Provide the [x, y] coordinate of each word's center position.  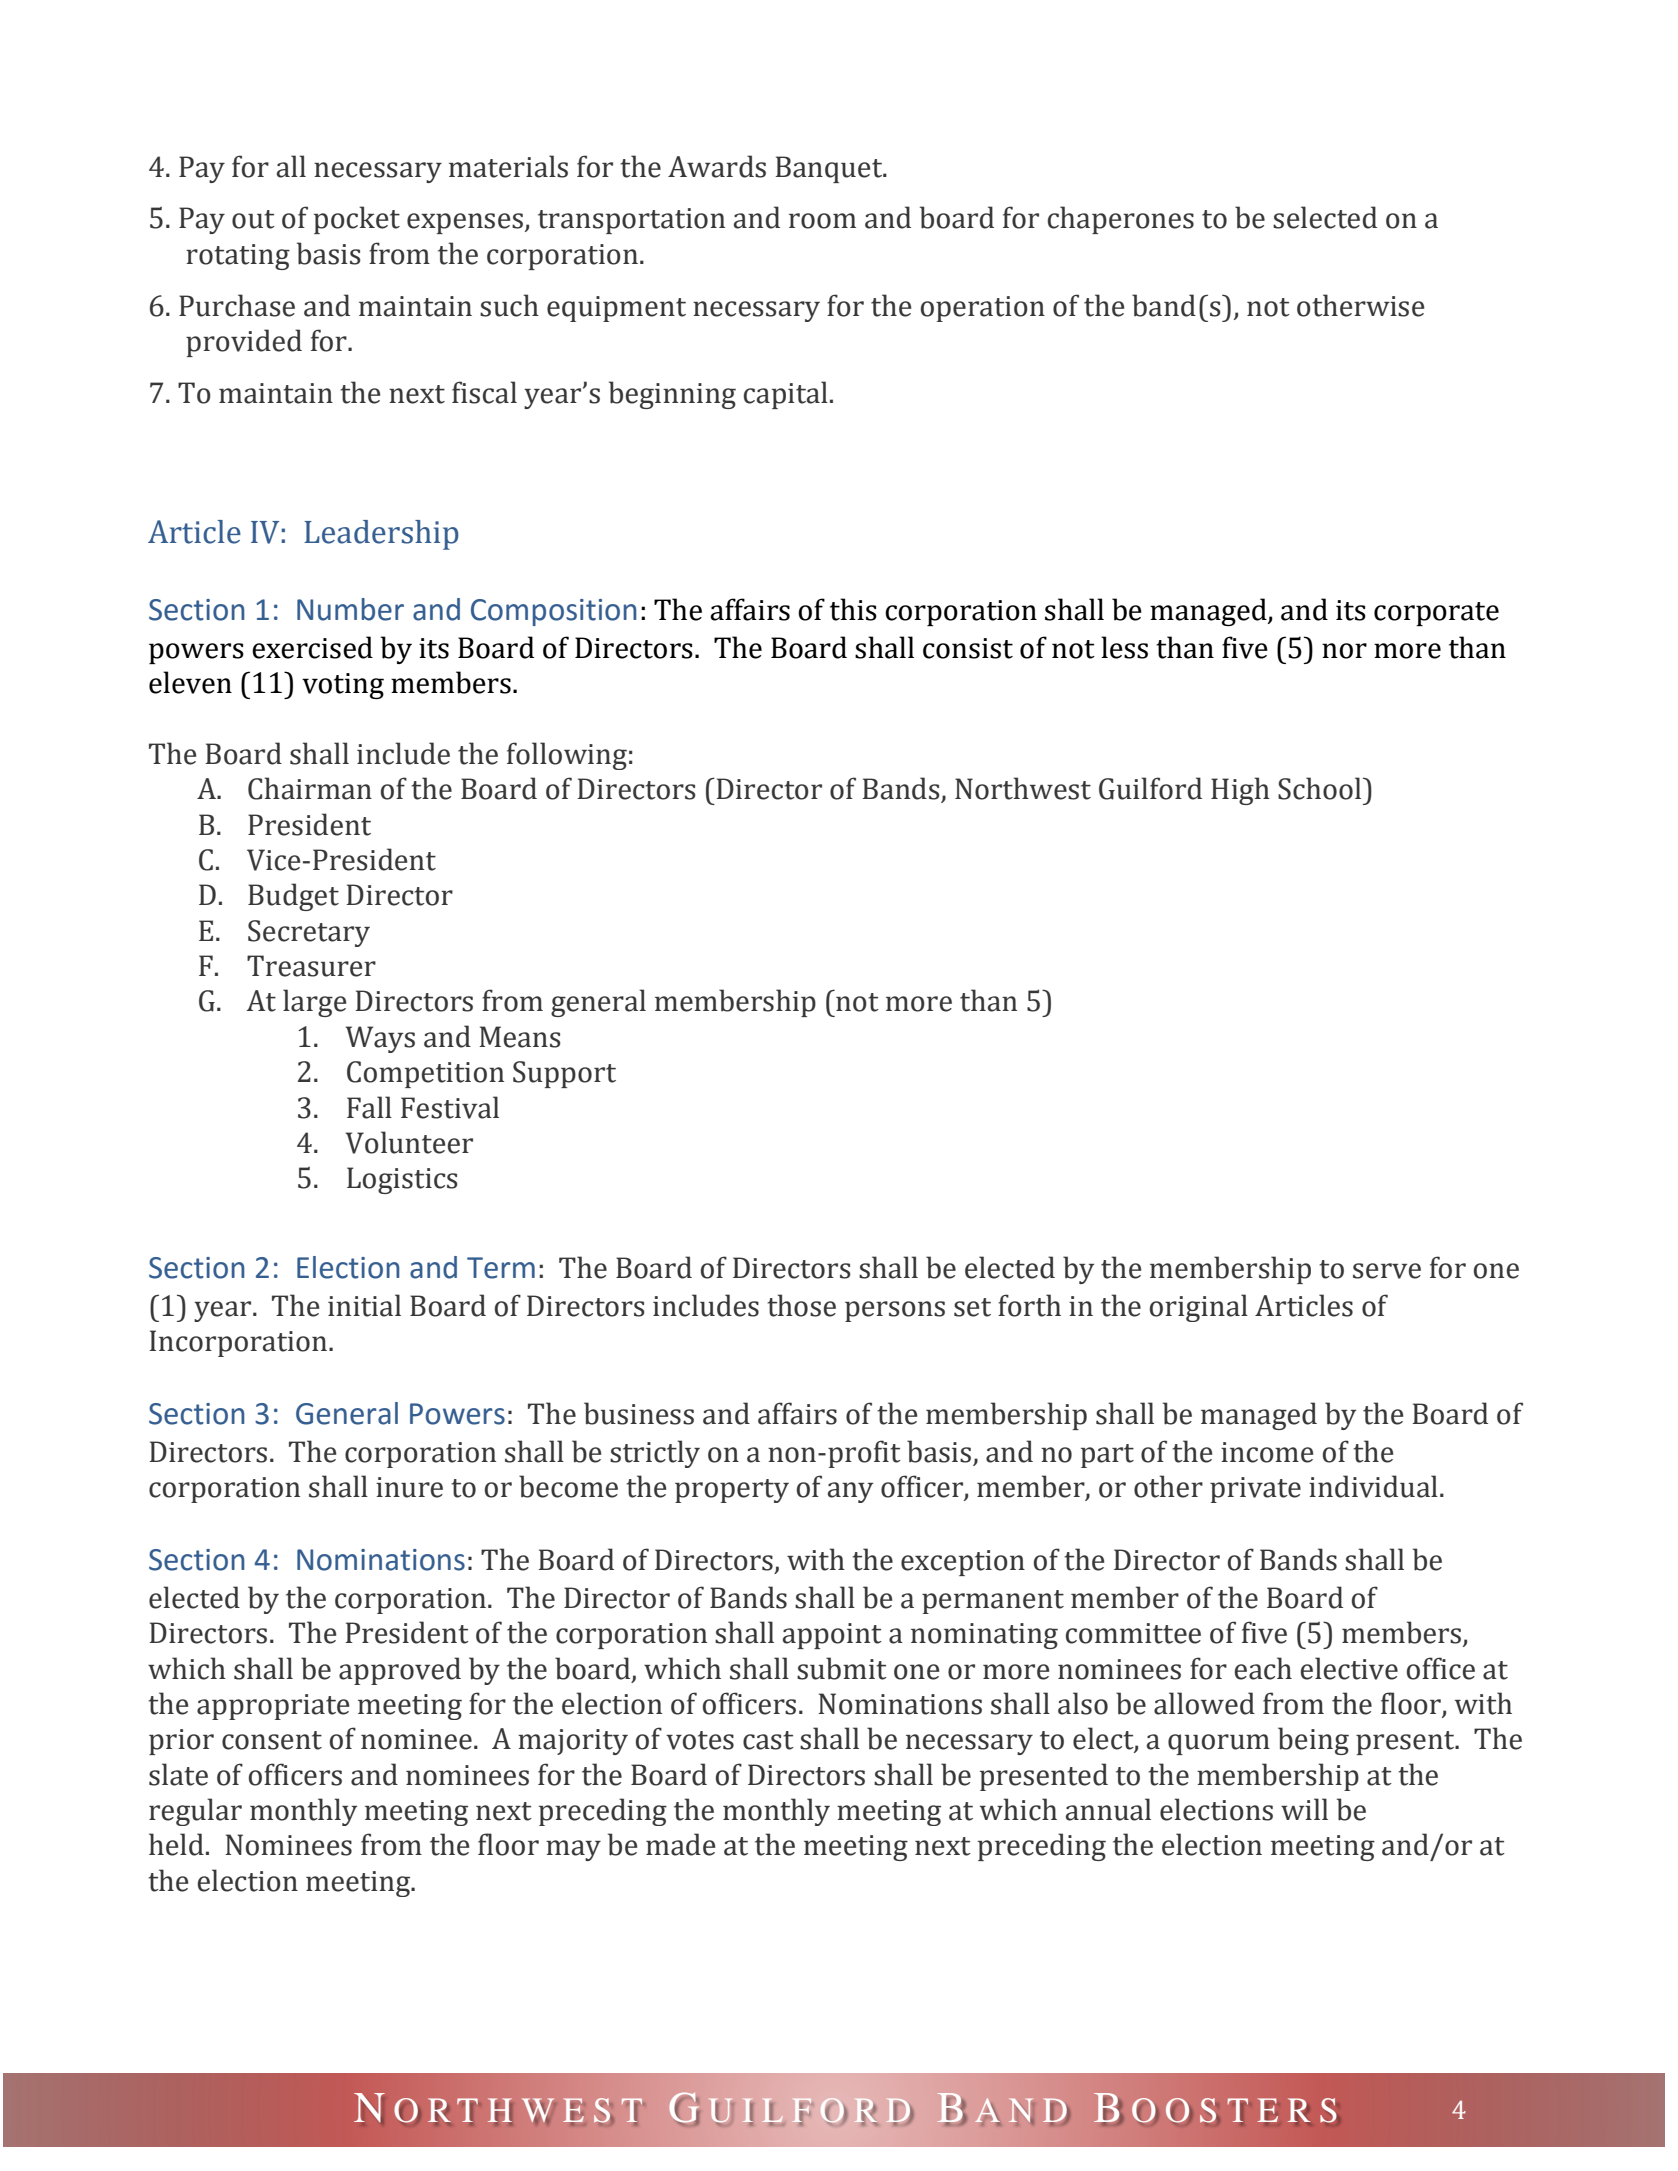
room [822, 221]
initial [364, 1305]
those [801, 1305]
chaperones [1121, 220]
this [853, 609]
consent [272, 1740]
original [1199, 1308]
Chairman [310, 788]
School [1321, 788]
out [253, 219]
